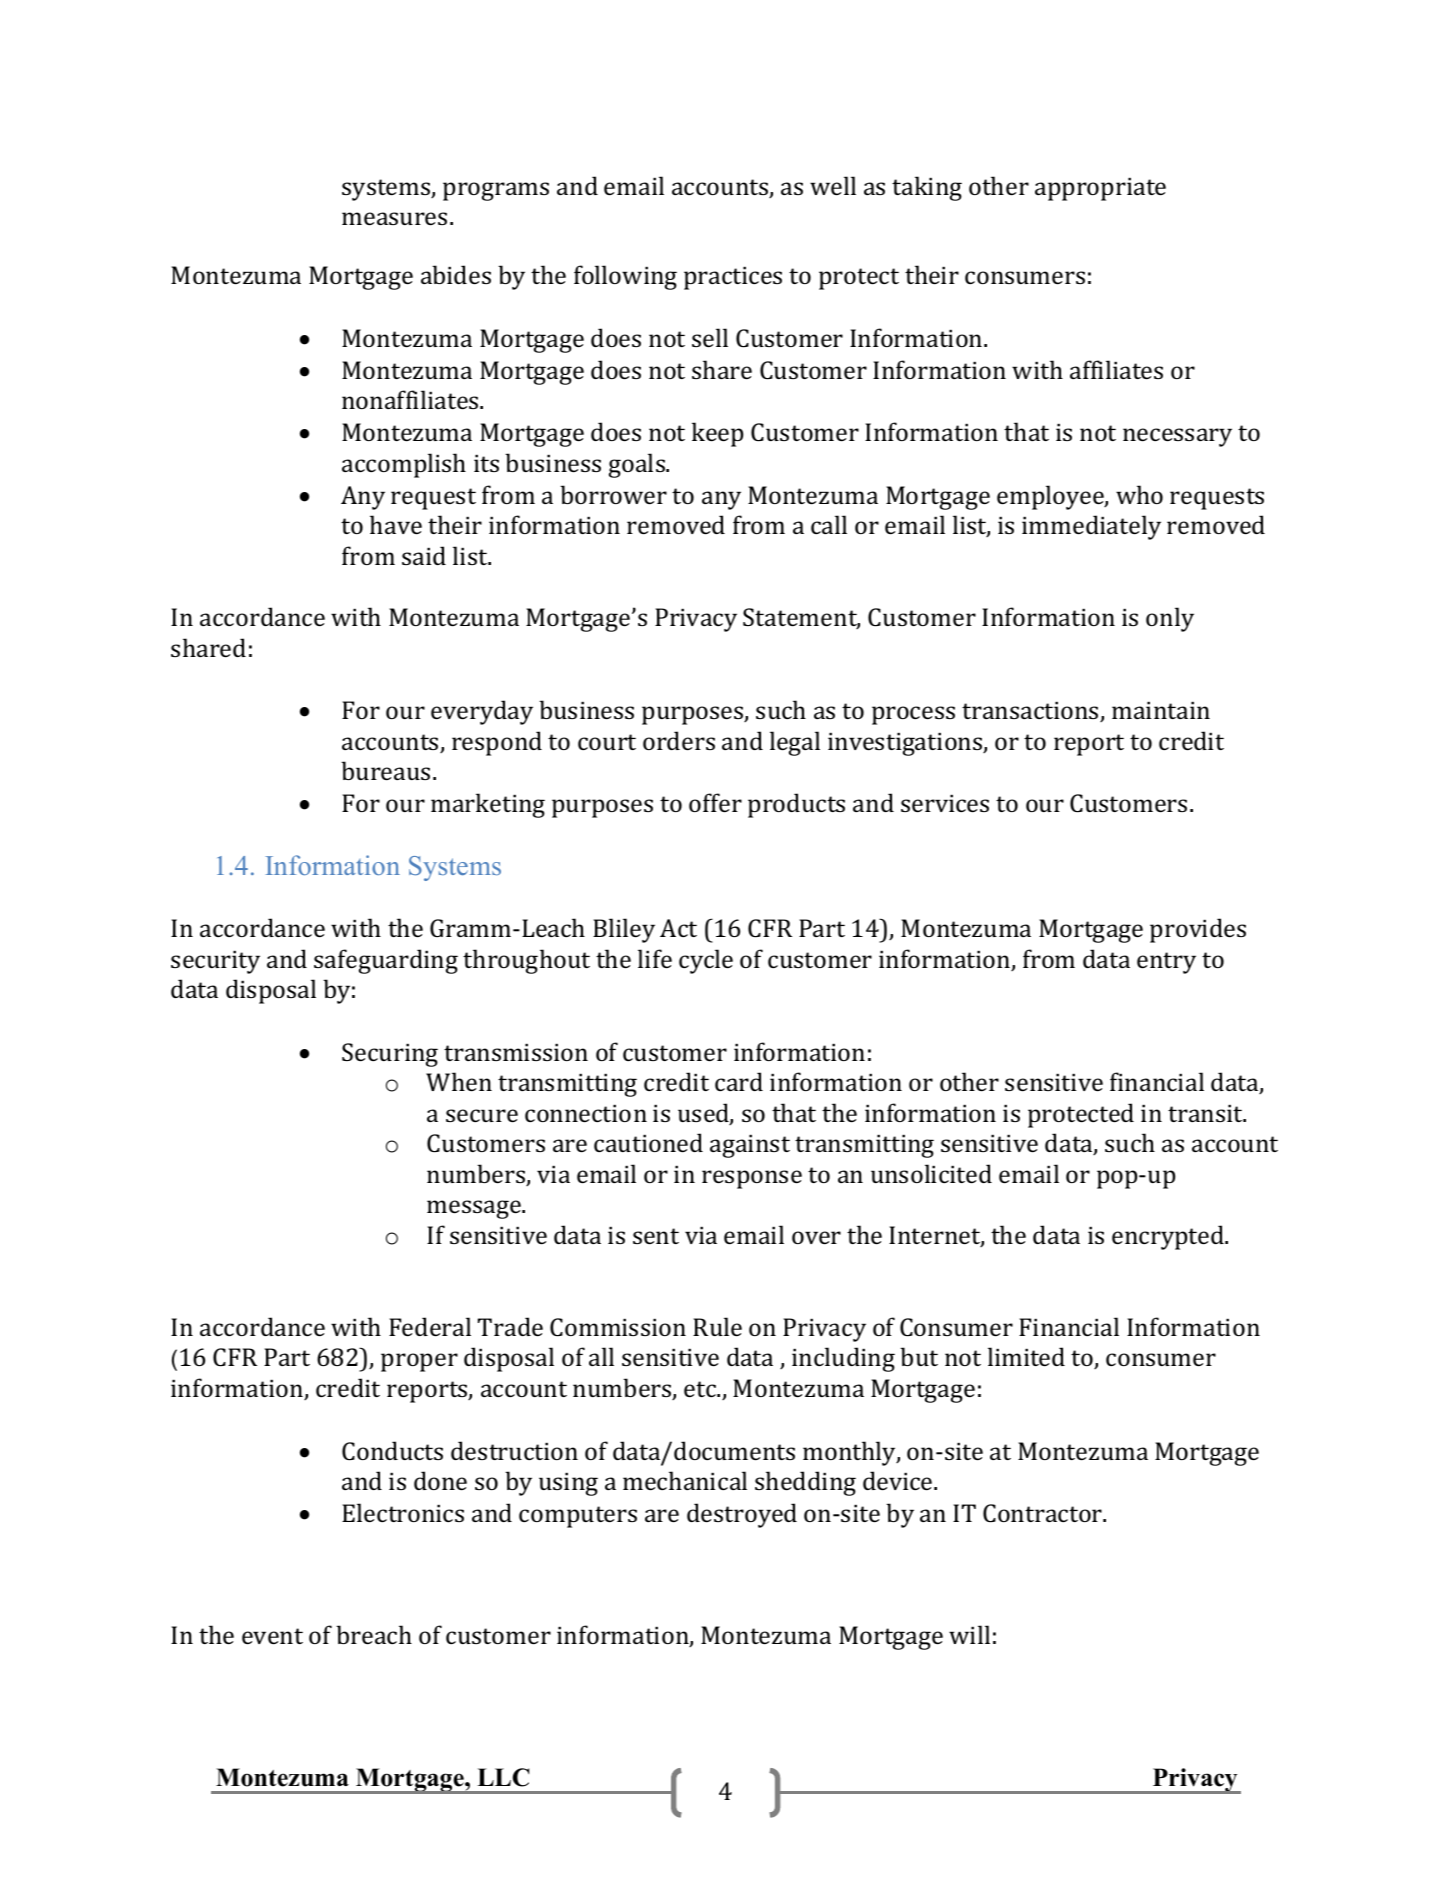  What do you see at coordinates (1031, 712) in the screenshot?
I see `transactions` at bounding box center [1031, 712].
